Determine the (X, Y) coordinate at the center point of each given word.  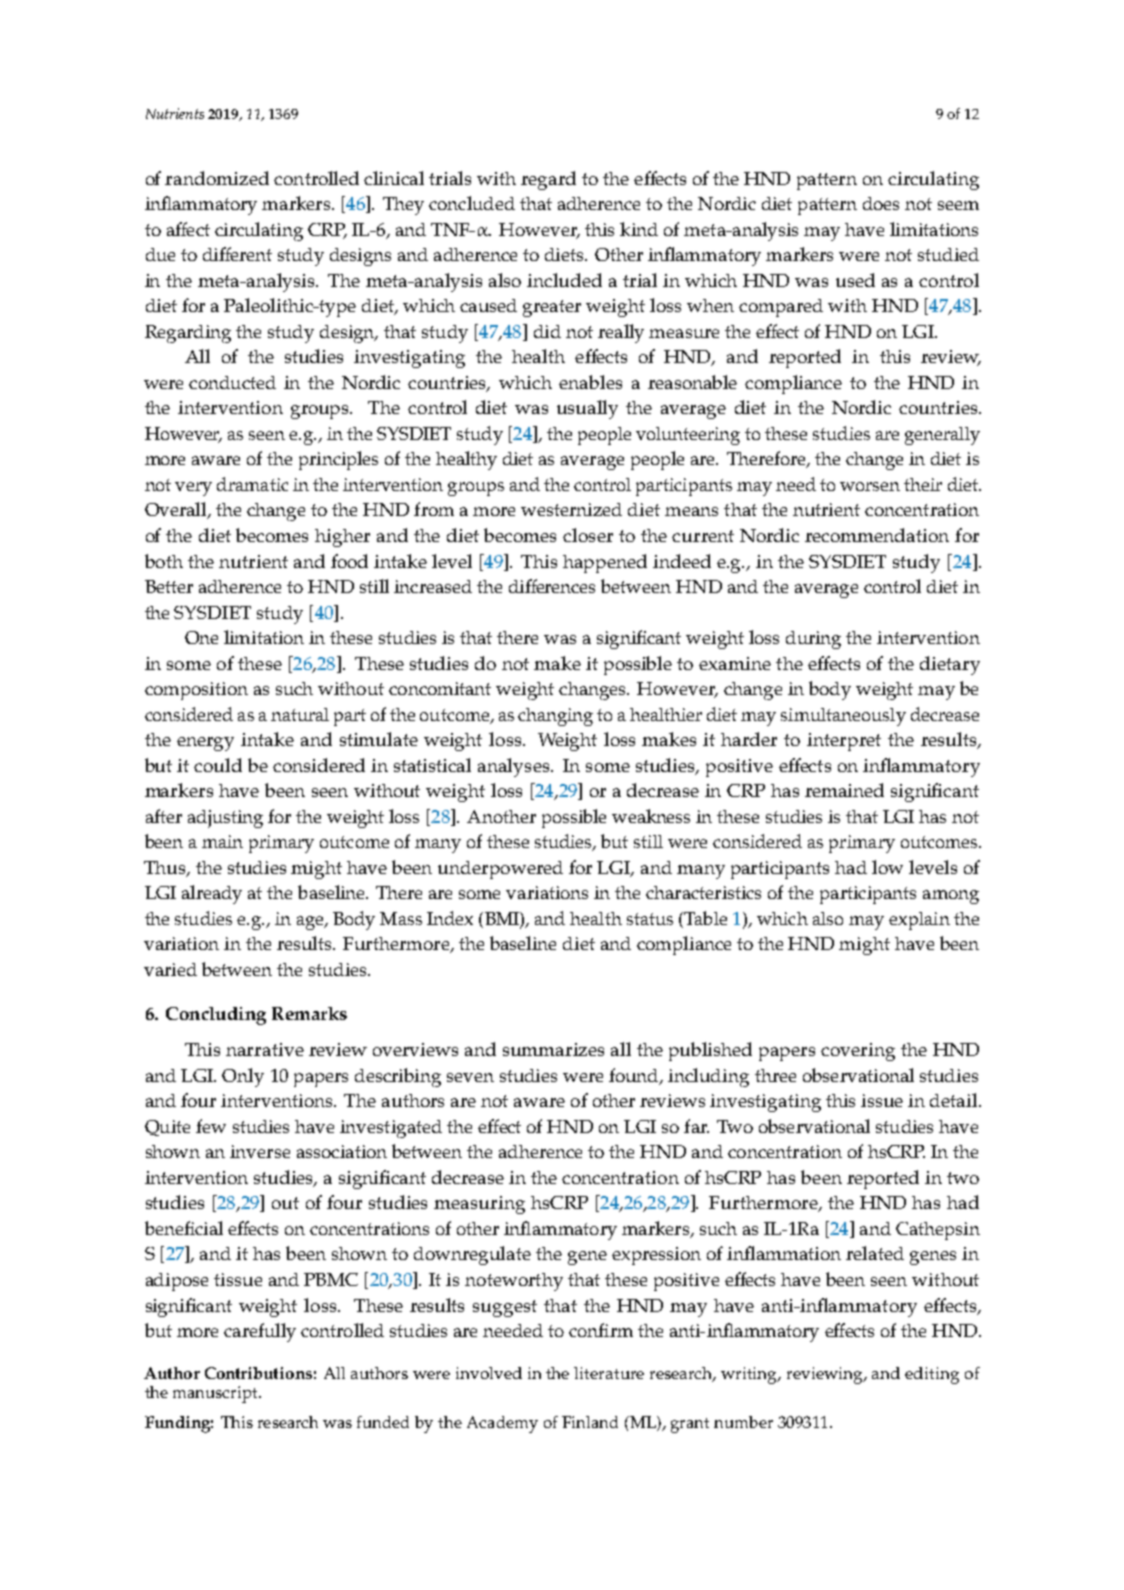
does (881, 203)
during (813, 640)
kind (639, 229)
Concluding (216, 1016)
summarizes (553, 1049)
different (237, 254)
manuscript (216, 1394)
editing (932, 1375)
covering (858, 1052)
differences (552, 586)
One (201, 637)
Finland (590, 1422)
